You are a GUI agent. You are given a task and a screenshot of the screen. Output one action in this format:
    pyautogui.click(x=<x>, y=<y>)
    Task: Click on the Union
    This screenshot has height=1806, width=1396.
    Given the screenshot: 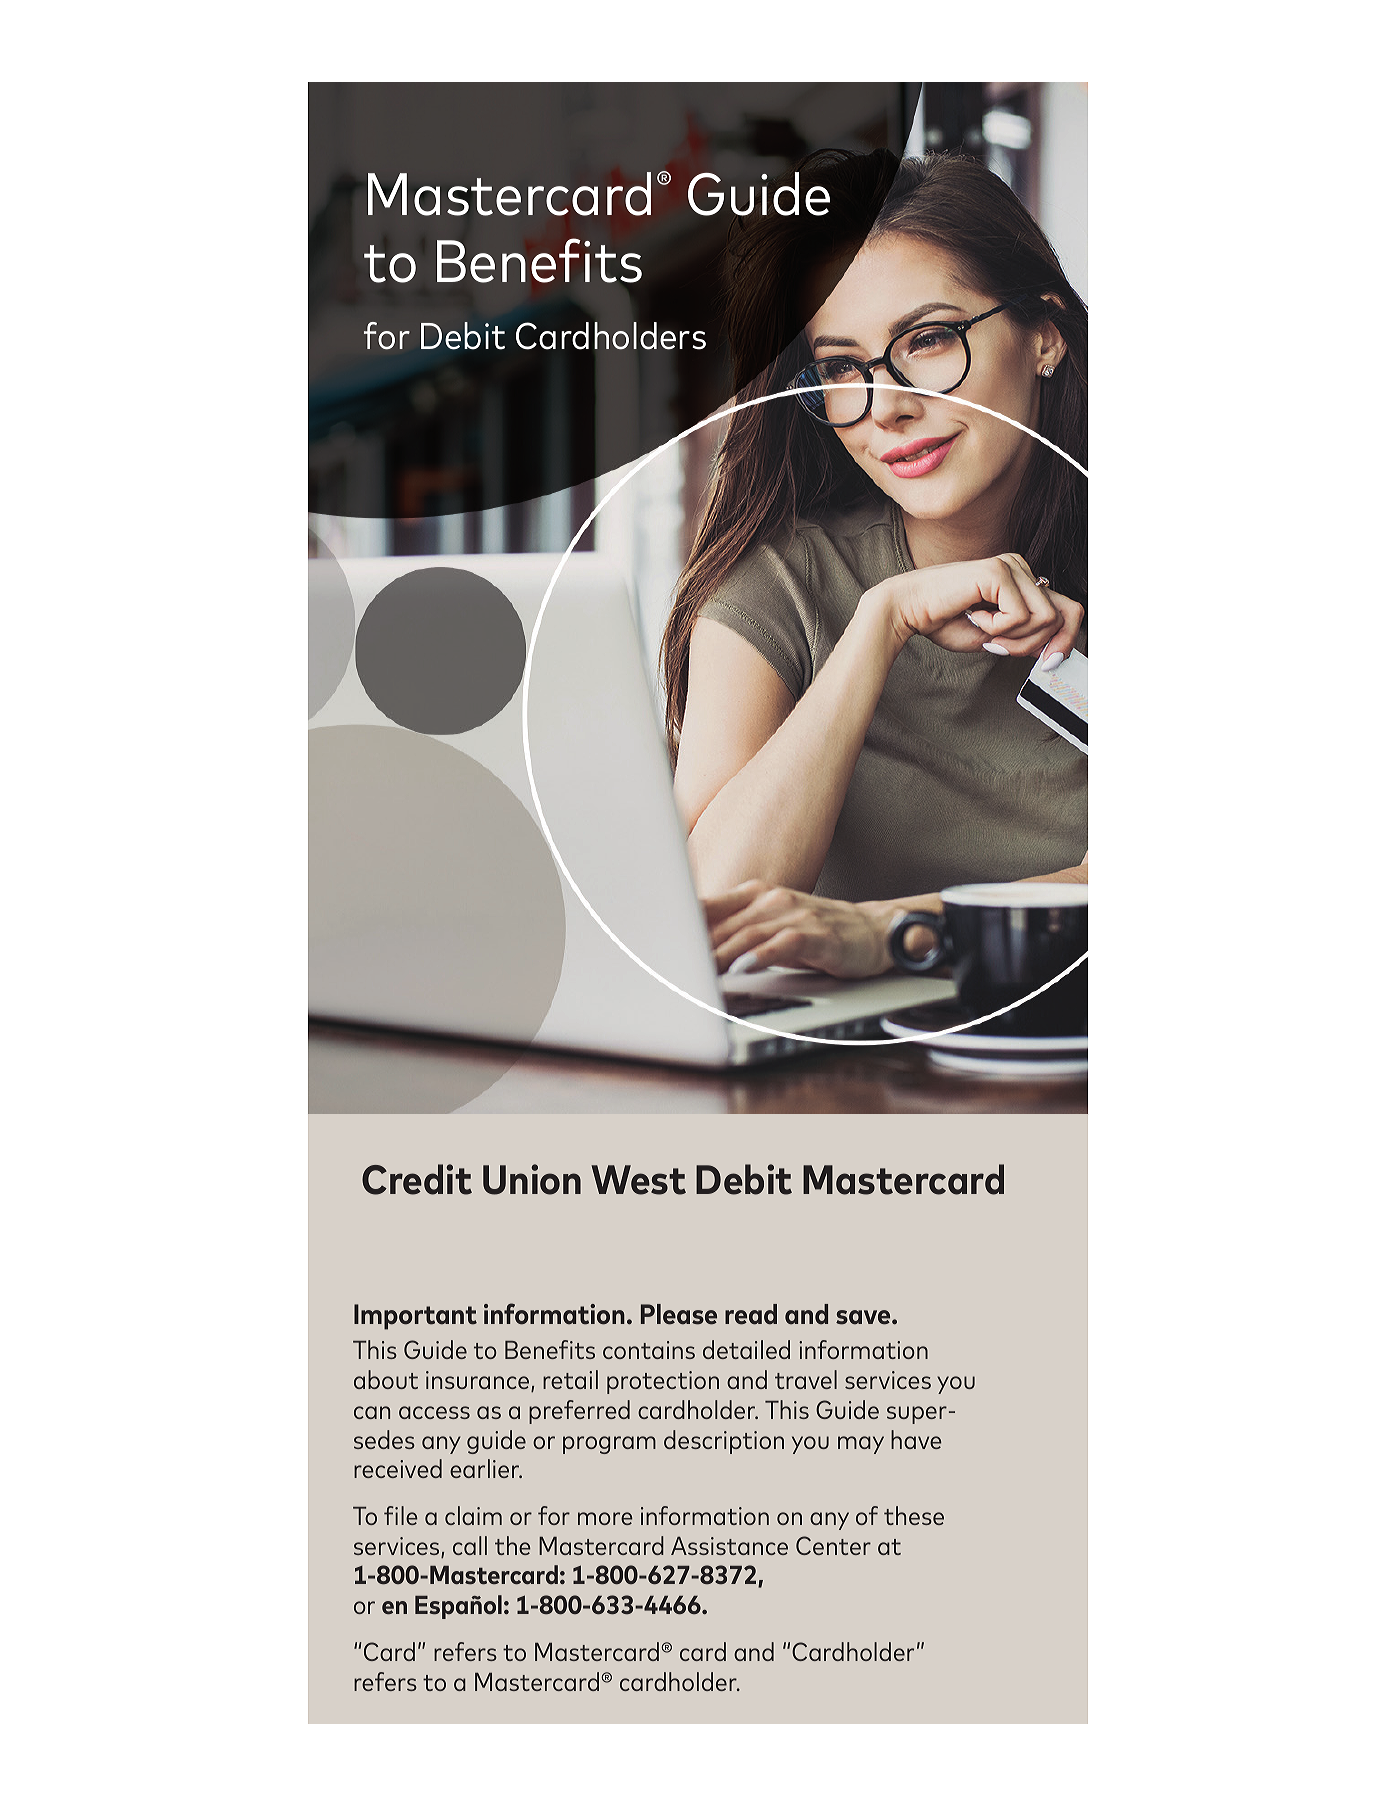 What is the action you would take?
    pyautogui.click(x=532, y=1179)
